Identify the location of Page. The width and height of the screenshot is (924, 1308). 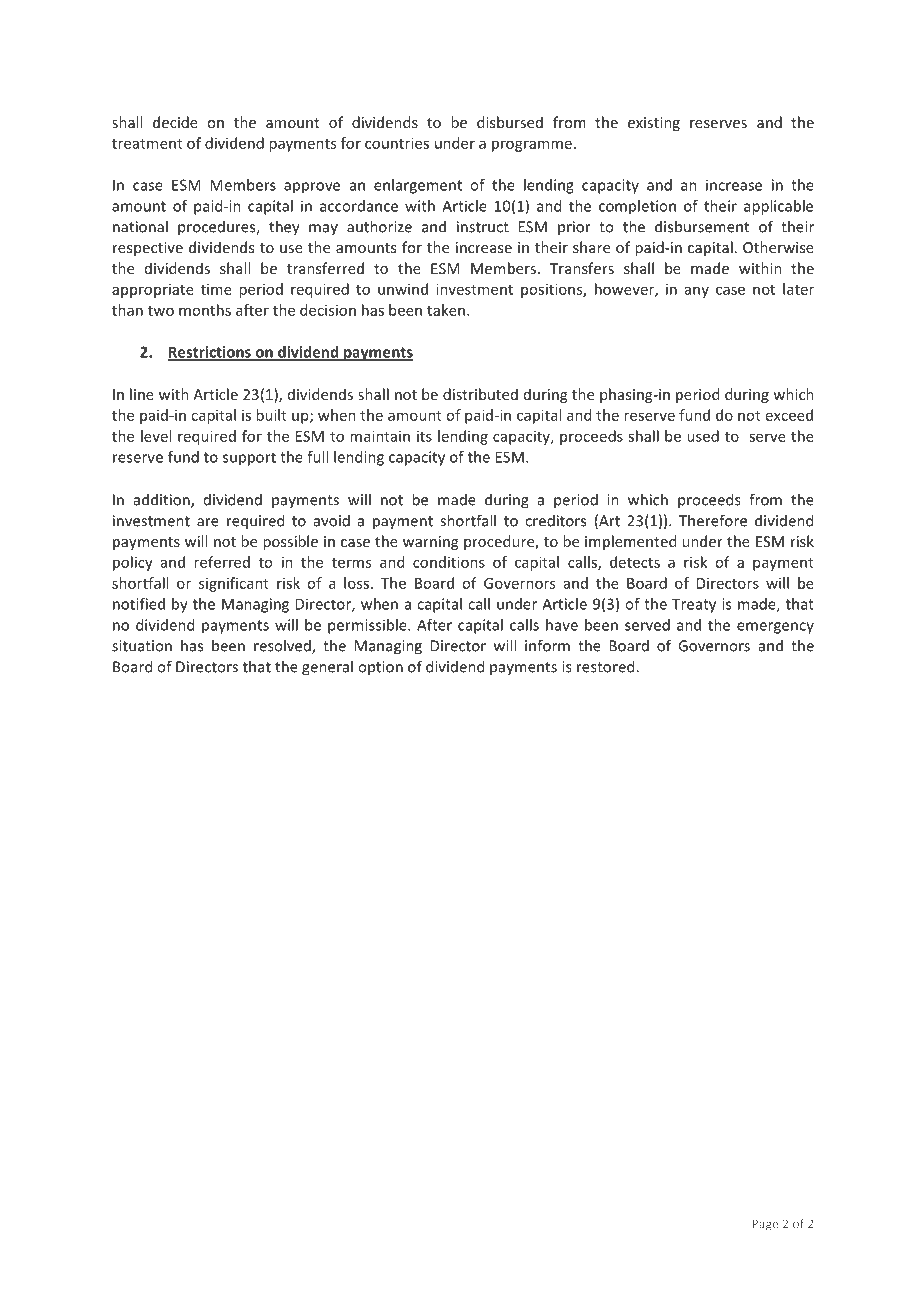
(765, 1225).
